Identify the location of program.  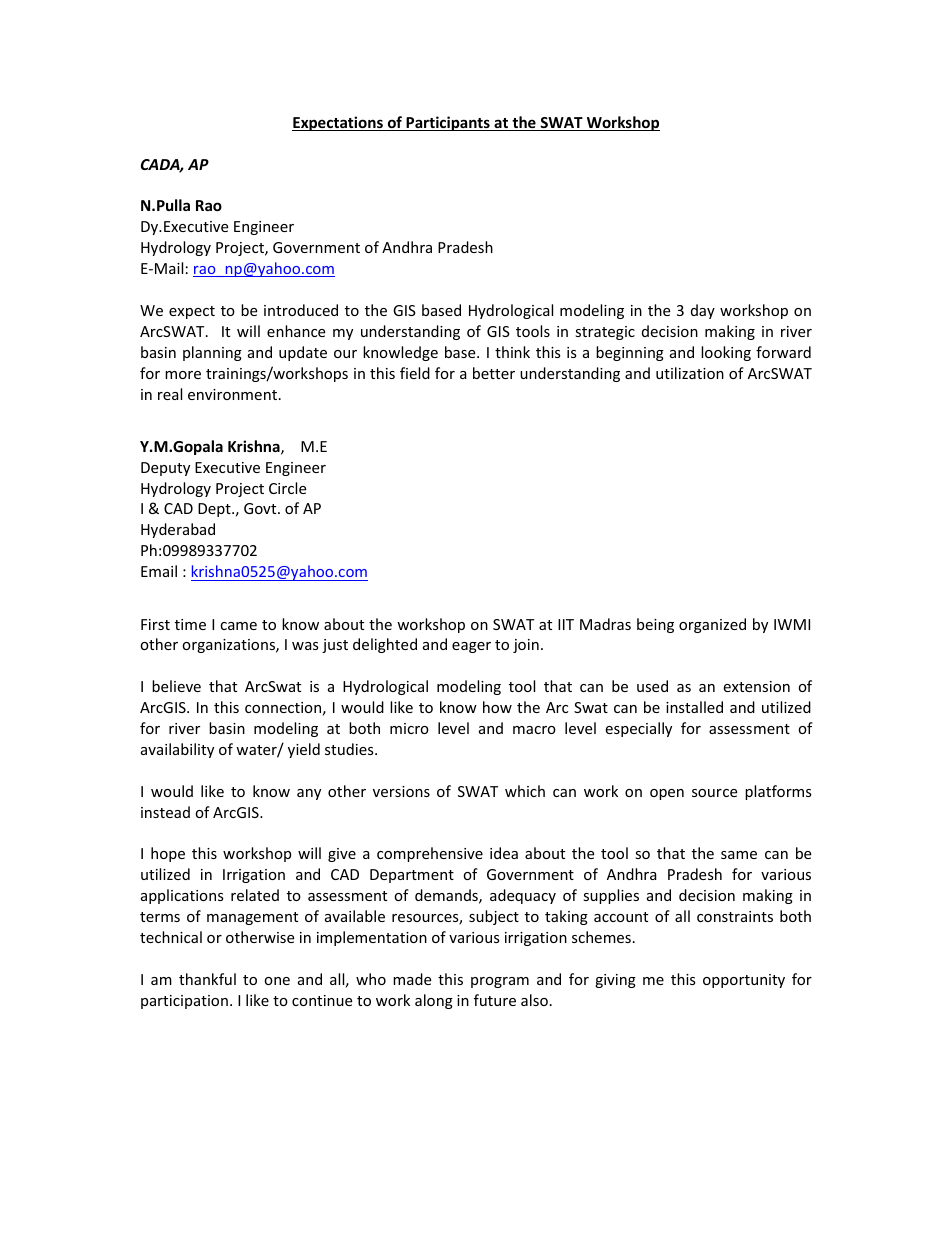
(500, 982).
